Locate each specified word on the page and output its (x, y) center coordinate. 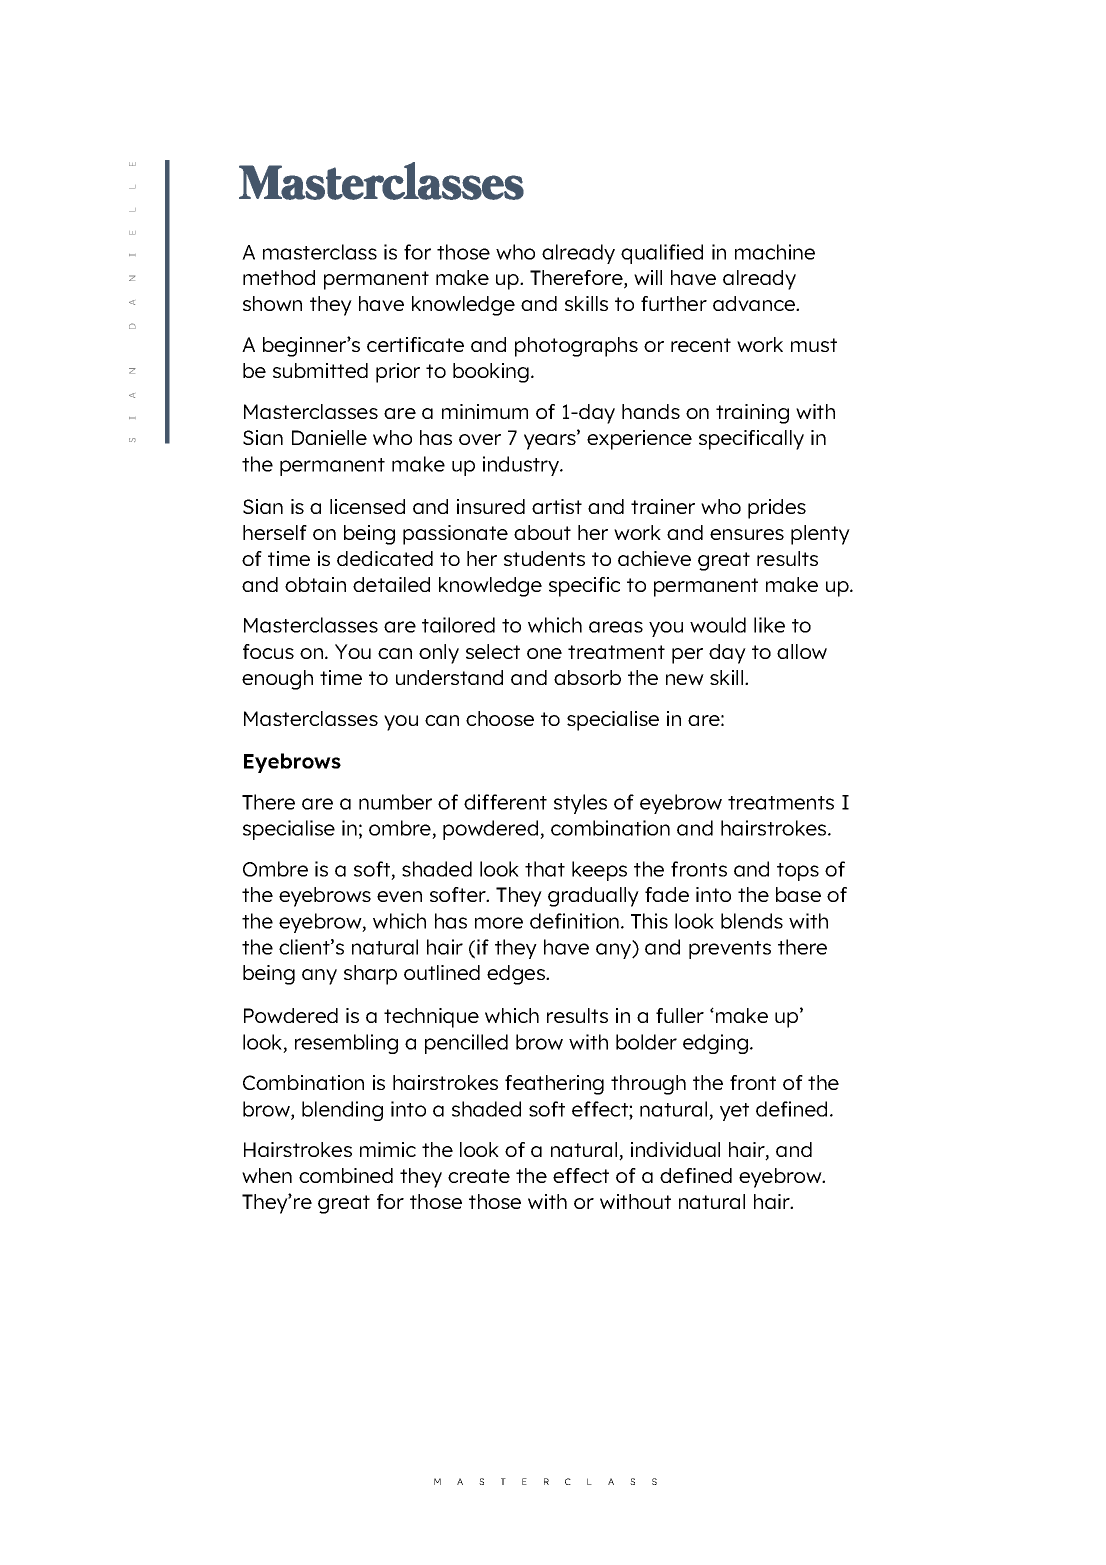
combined (346, 1175)
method (279, 277)
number (395, 802)
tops (798, 872)
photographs (576, 347)
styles (580, 804)
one (544, 653)
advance (755, 303)
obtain (315, 584)
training (752, 414)
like (769, 625)
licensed (367, 506)
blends (752, 921)
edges (517, 975)
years (551, 441)
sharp (370, 975)
